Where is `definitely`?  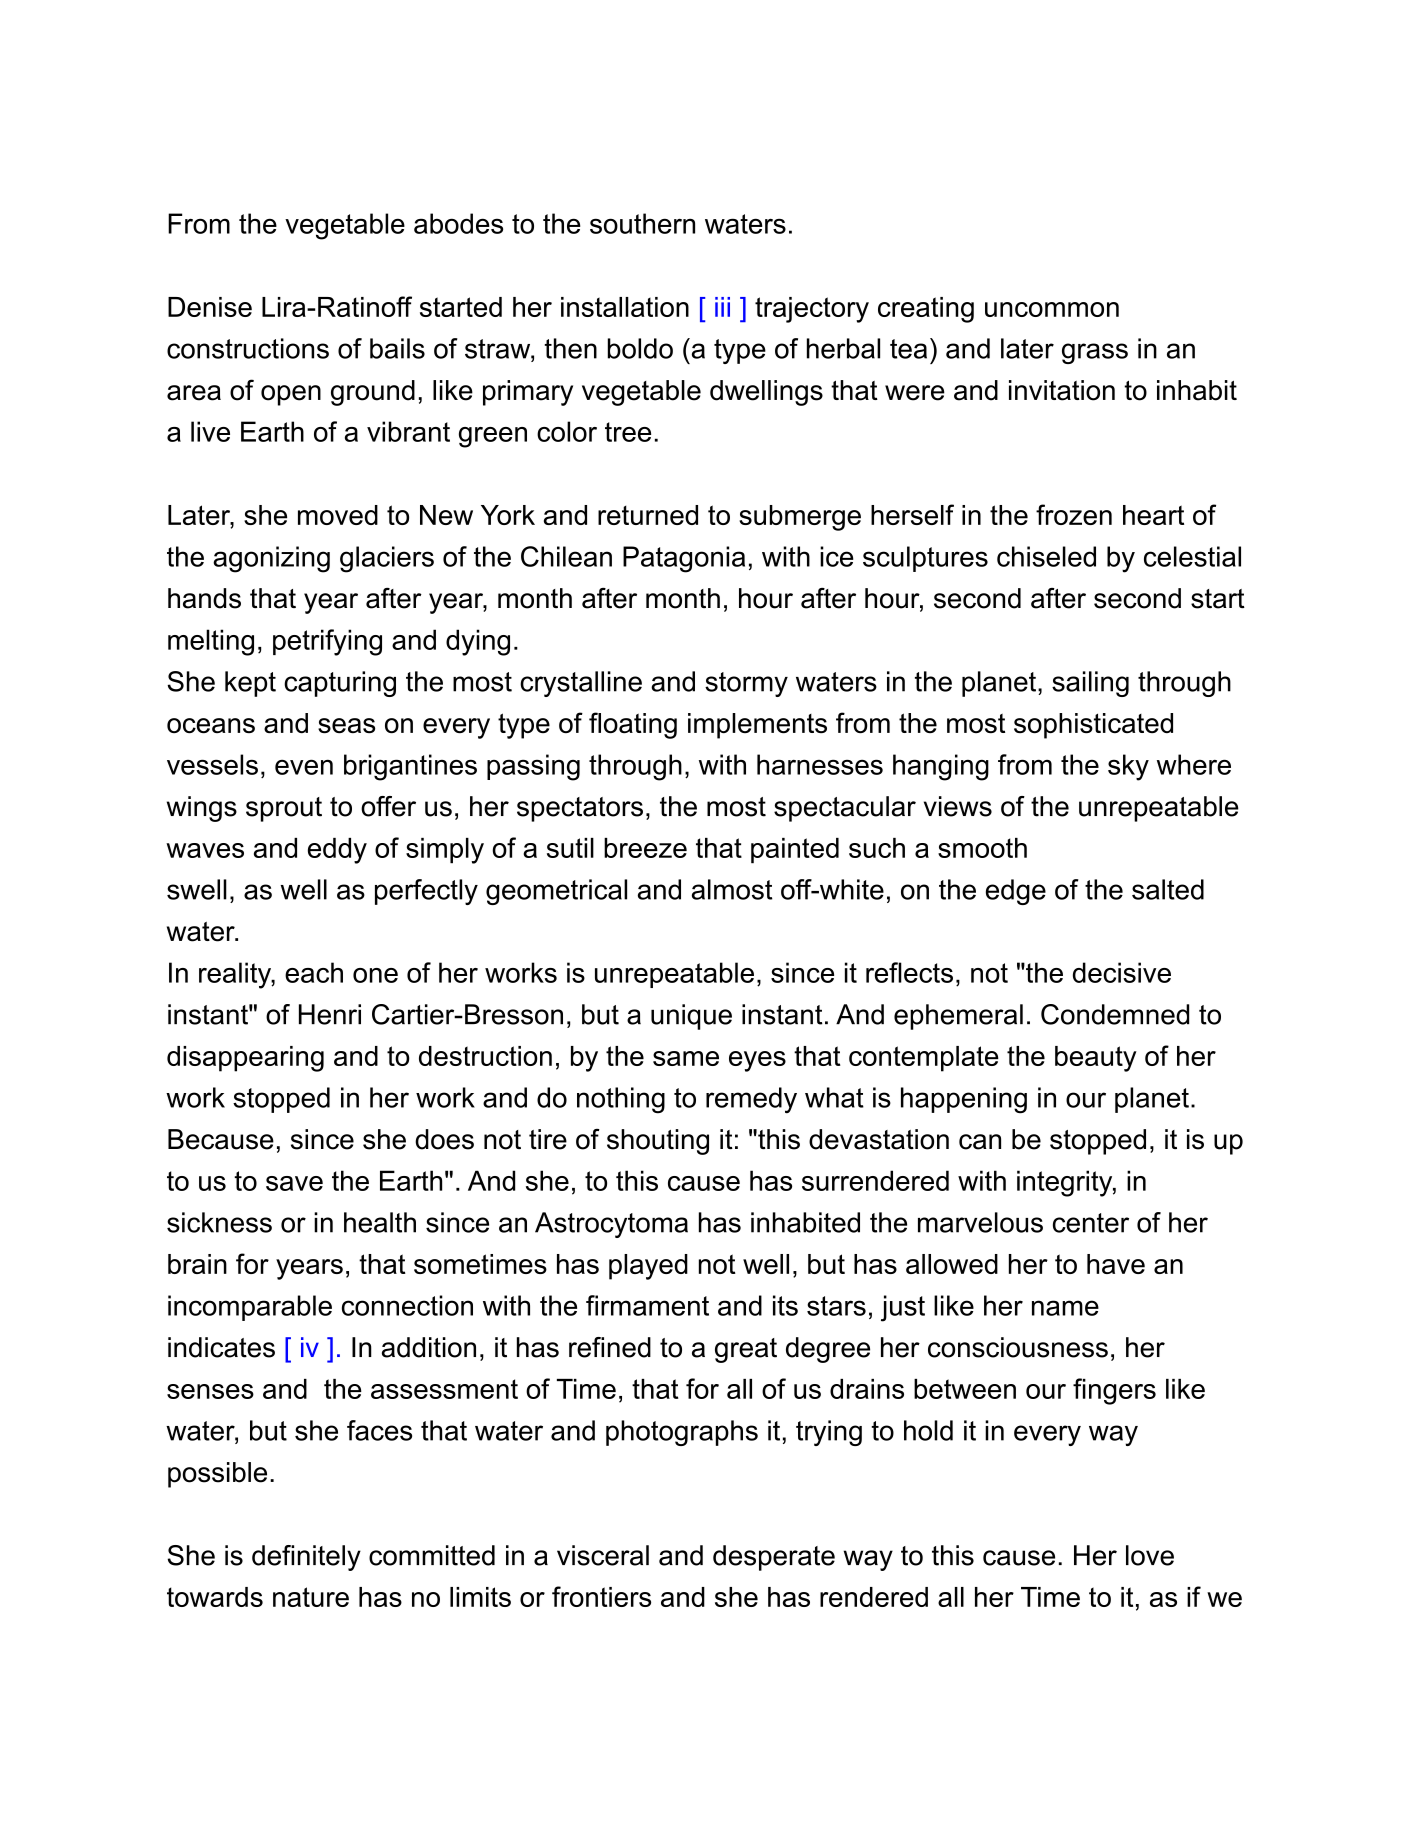
definitely is located at coordinates (306, 1558).
